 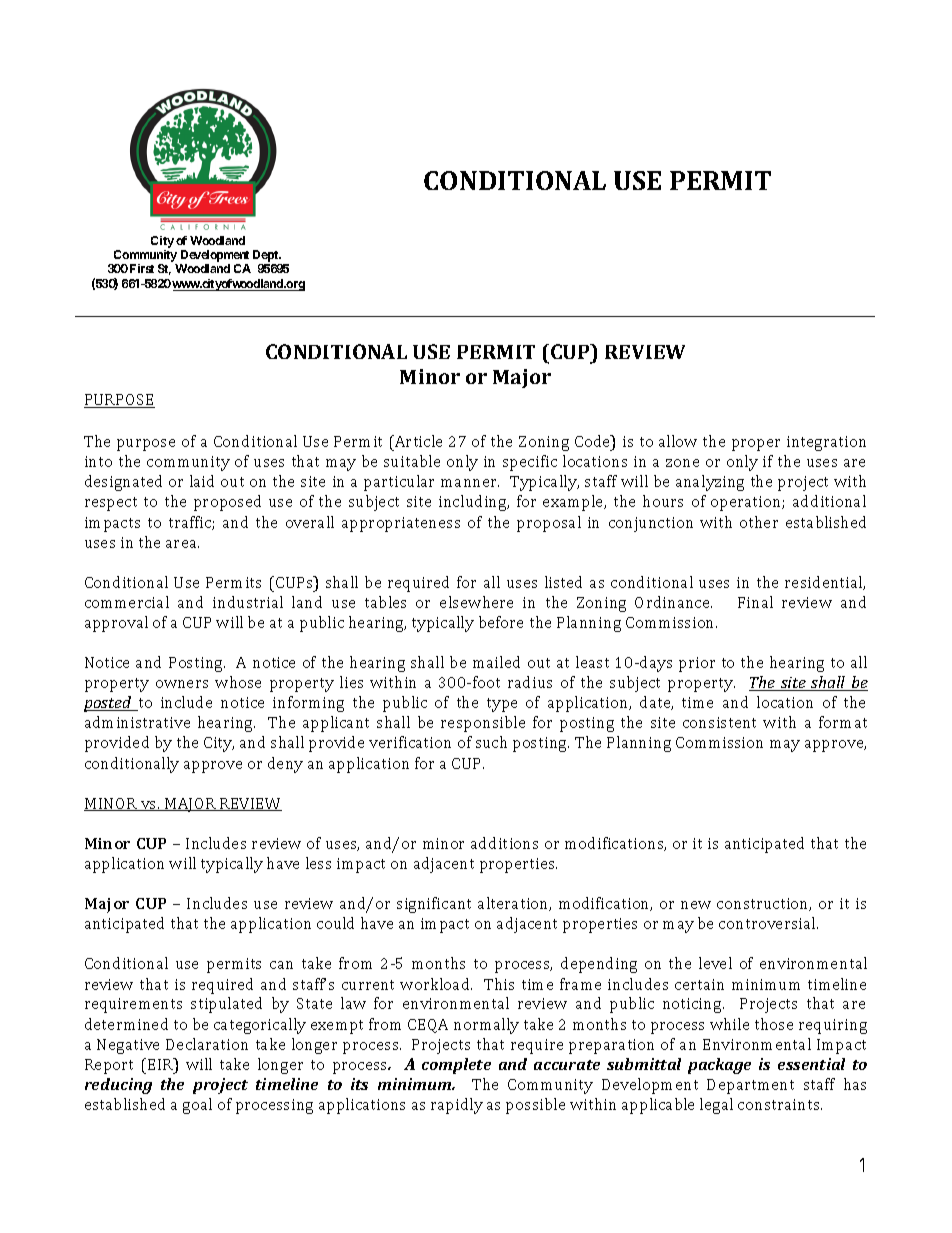 What do you see at coordinates (457, 1106) in the screenshot?
I see `rapidly` at bounding box center [457, 1106].
